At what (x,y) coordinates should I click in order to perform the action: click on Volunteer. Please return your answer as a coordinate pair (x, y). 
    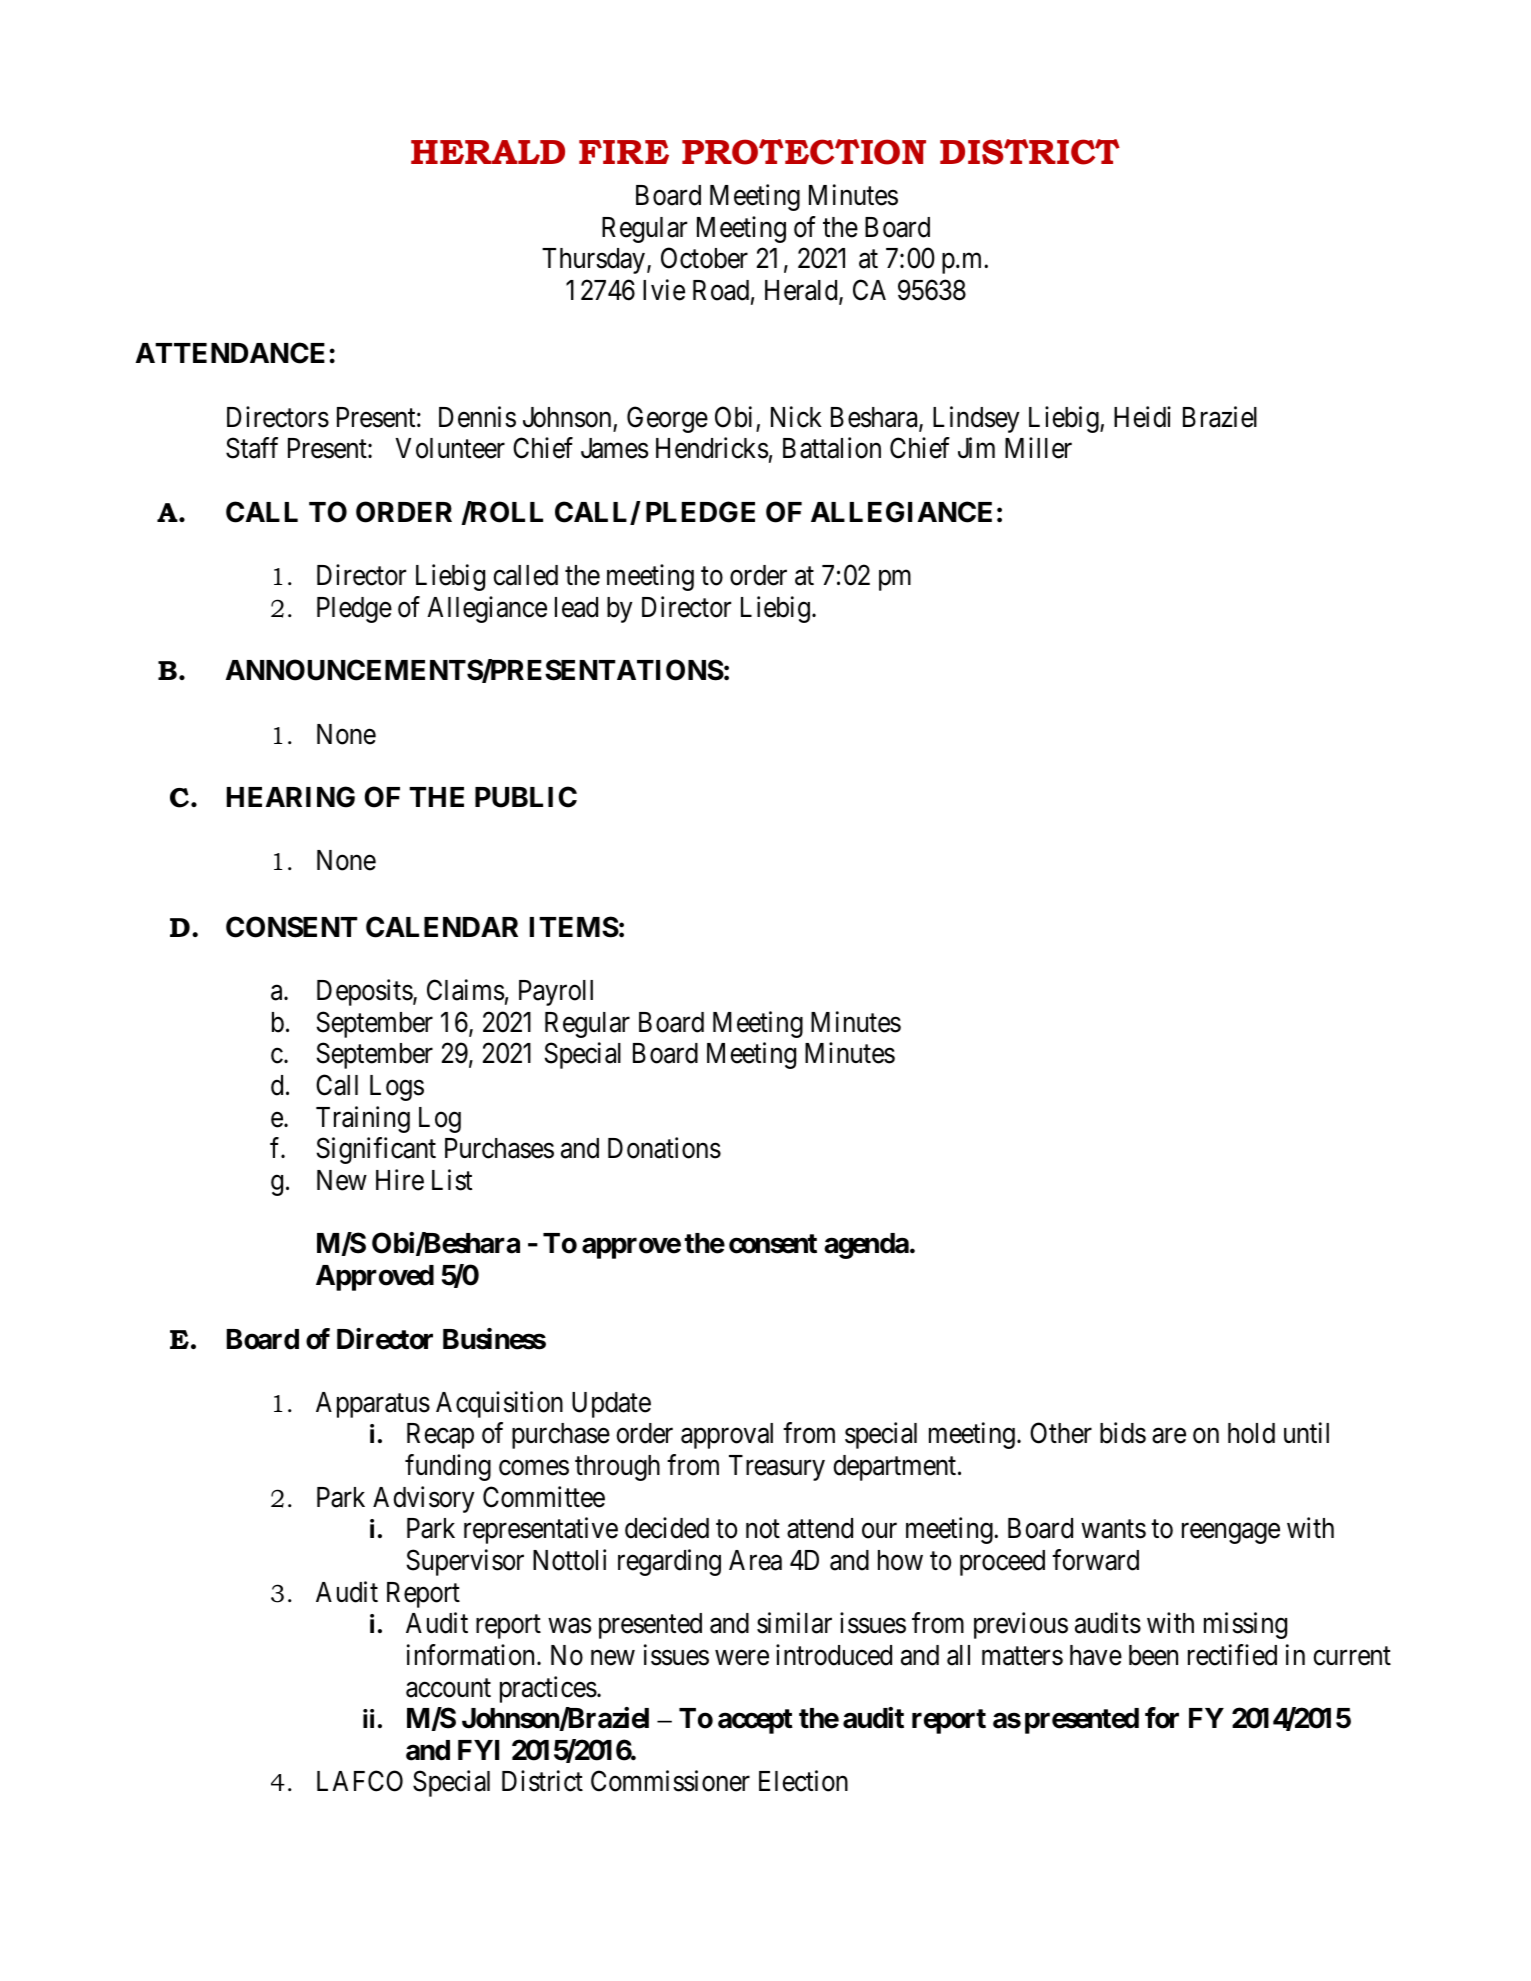
    Looking at the image, I should click on (450, 448).
